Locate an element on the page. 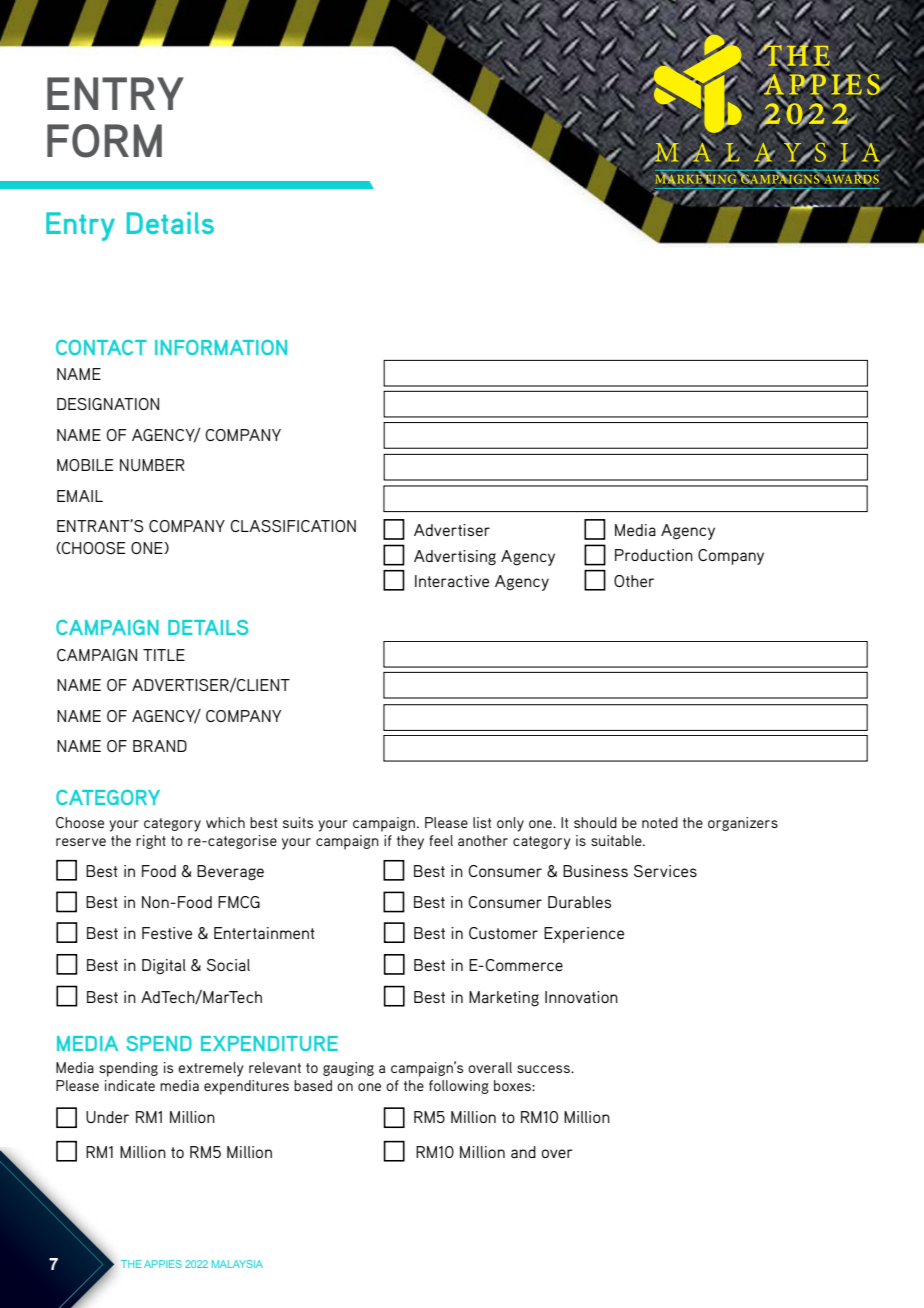 The height and width of the image is (1308, 924). noted is located at coordinates (660, 822).
